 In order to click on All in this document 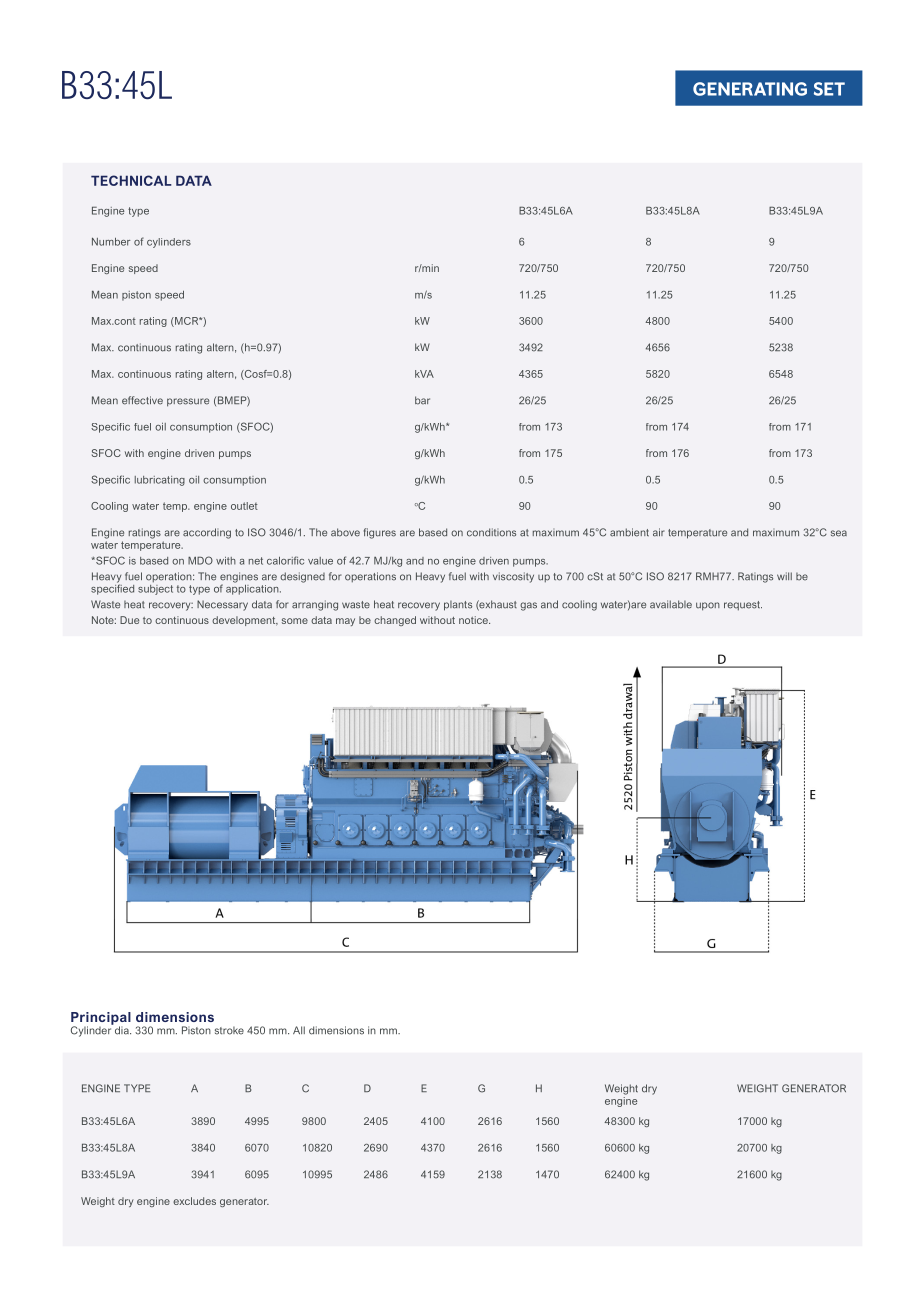, I will do `click(299, 1030)`.
